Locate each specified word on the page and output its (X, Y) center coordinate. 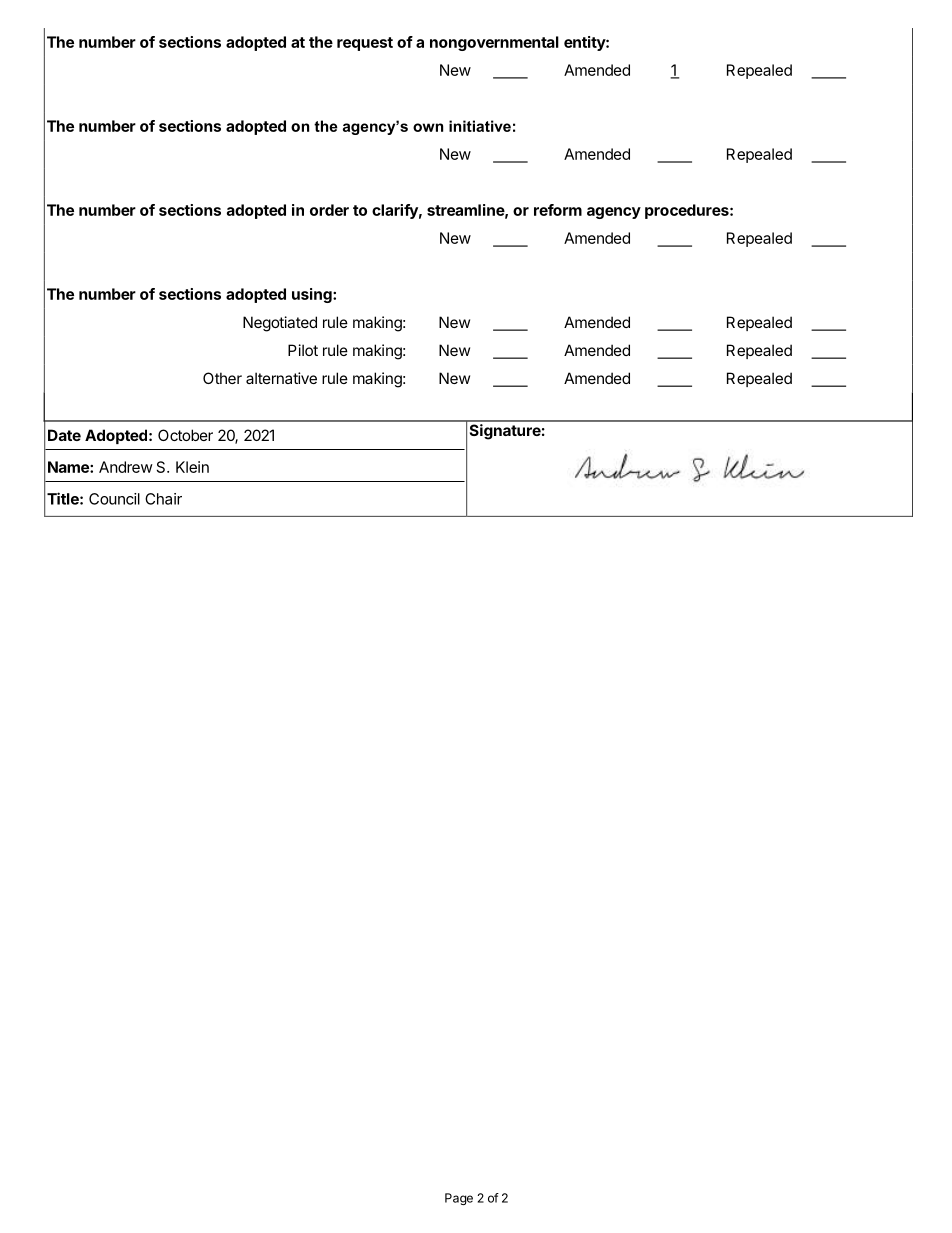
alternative (281, 378)
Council (114, 499)
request (365, 44)
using (313, 295)
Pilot (303, 350)
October (185, 435)
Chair (163, 499)
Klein (192, 467)
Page (459, 1199)
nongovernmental (494, 43)
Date (64, 435)
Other (222, 378)
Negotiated (280, 324)
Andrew (126, 467)
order (329, 210)
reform (558, 210)
